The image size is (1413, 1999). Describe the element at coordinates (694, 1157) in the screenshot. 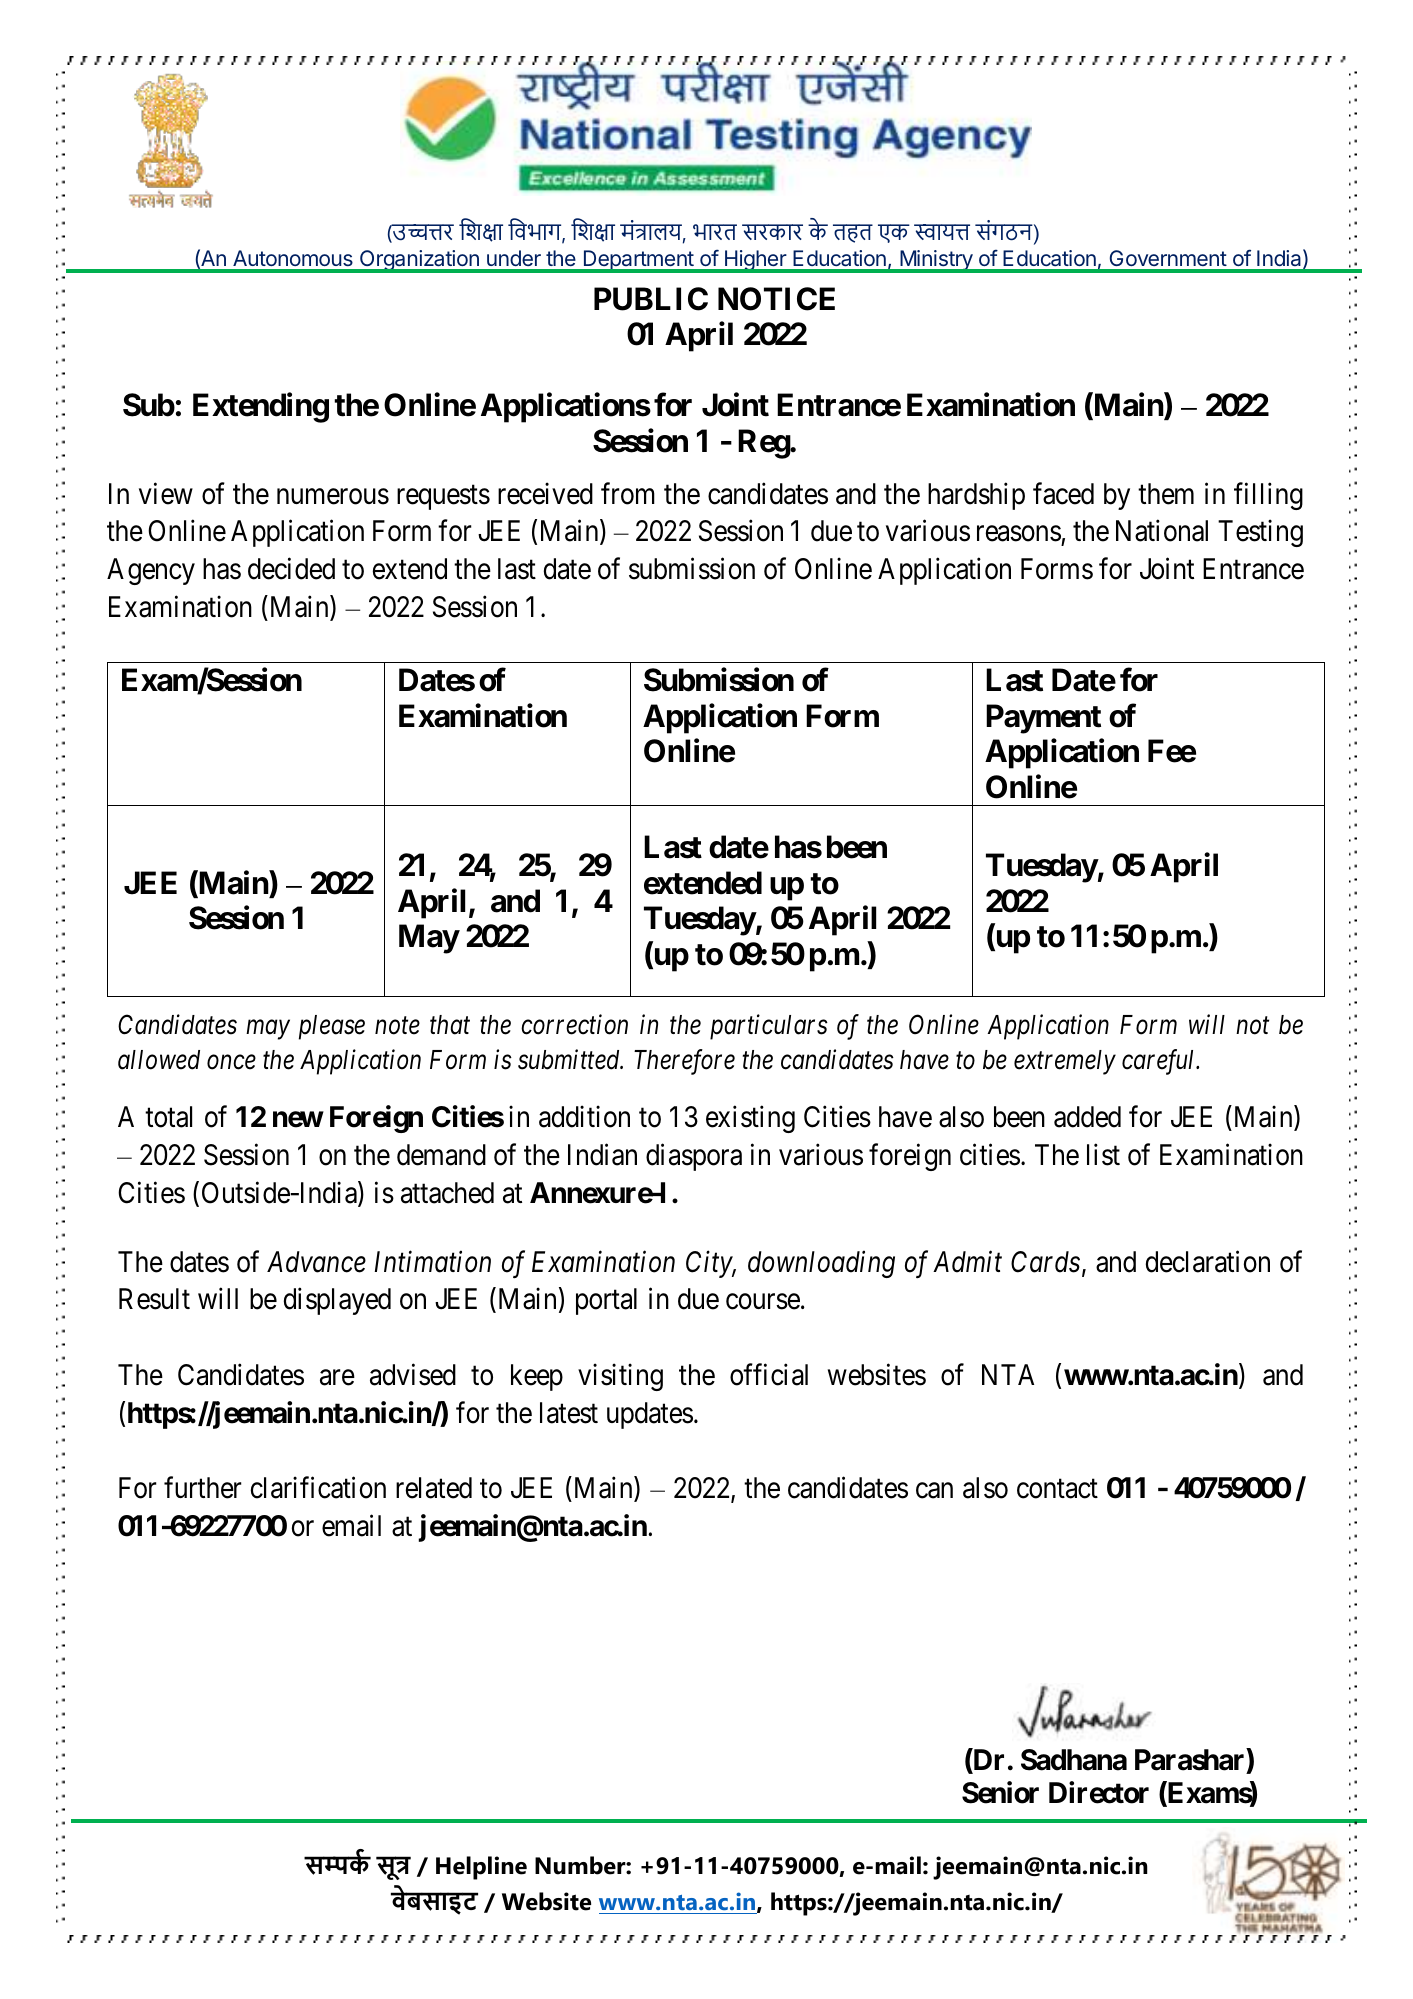

I see `diaspora` at that location.
